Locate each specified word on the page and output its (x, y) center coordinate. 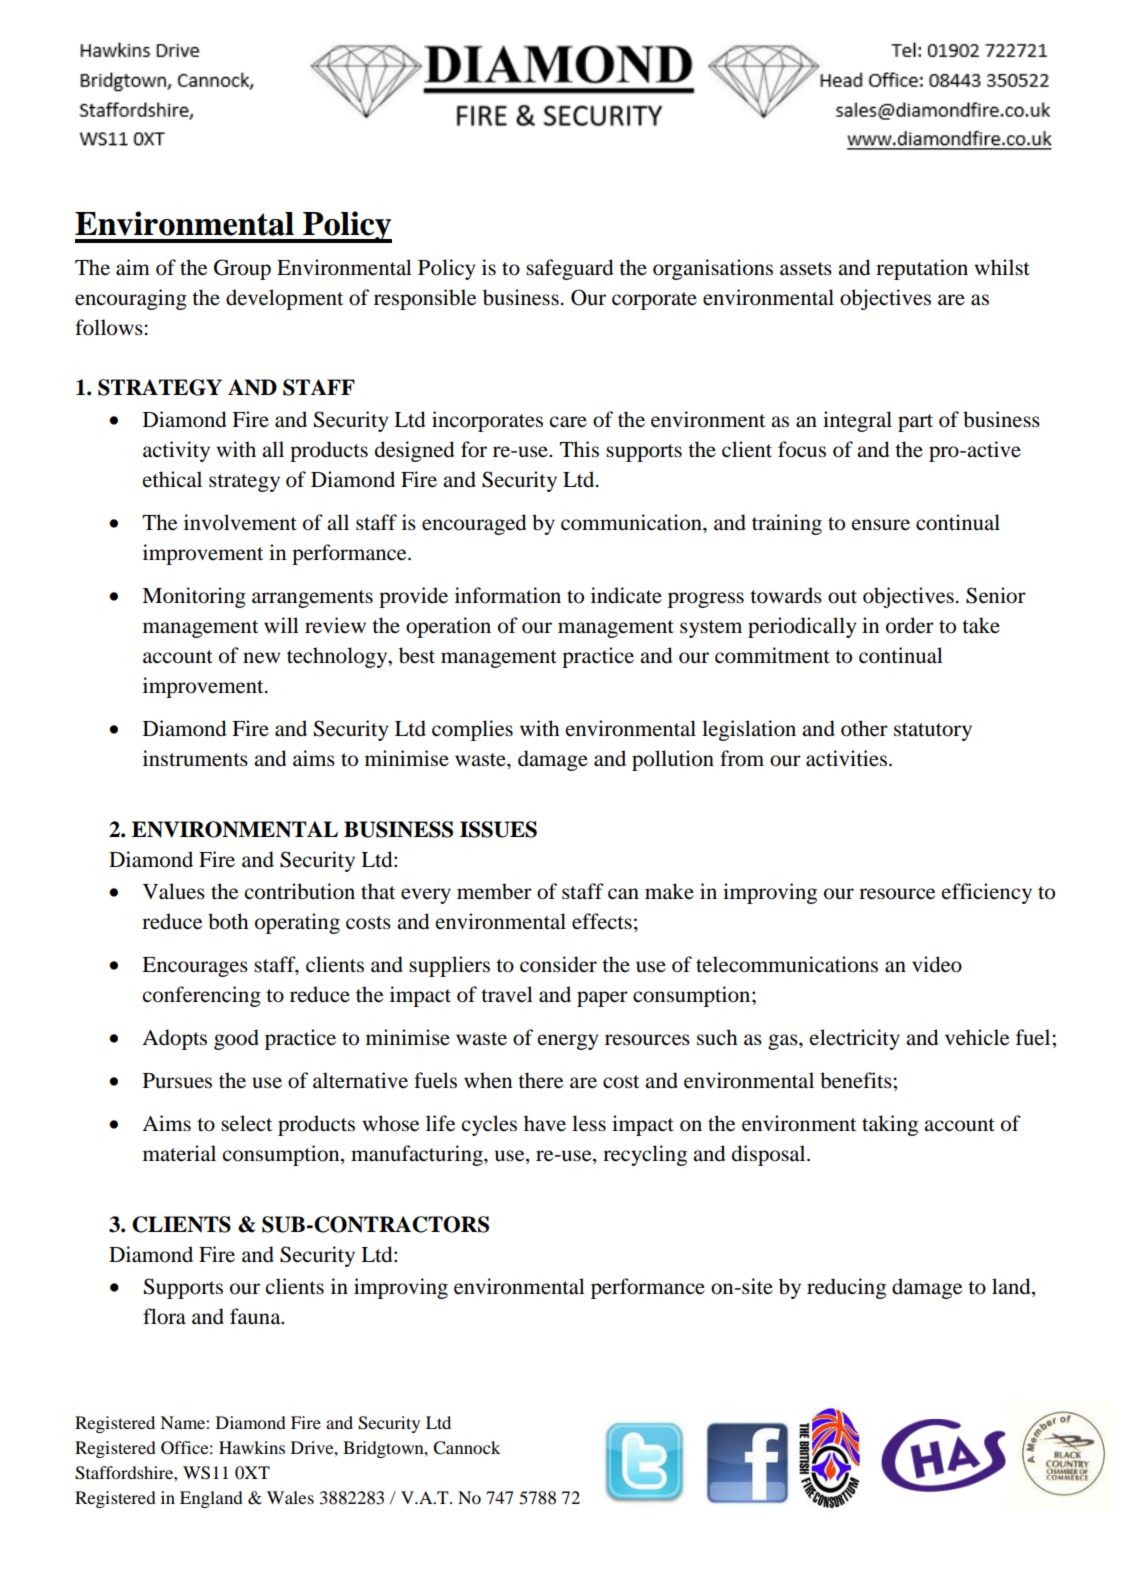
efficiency (987, 893)
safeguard (569, 269)
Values (174, 891)
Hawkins (252, 1447)
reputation (922, 269)
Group (242, 269)
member (494, 891)
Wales (290, 1497)
